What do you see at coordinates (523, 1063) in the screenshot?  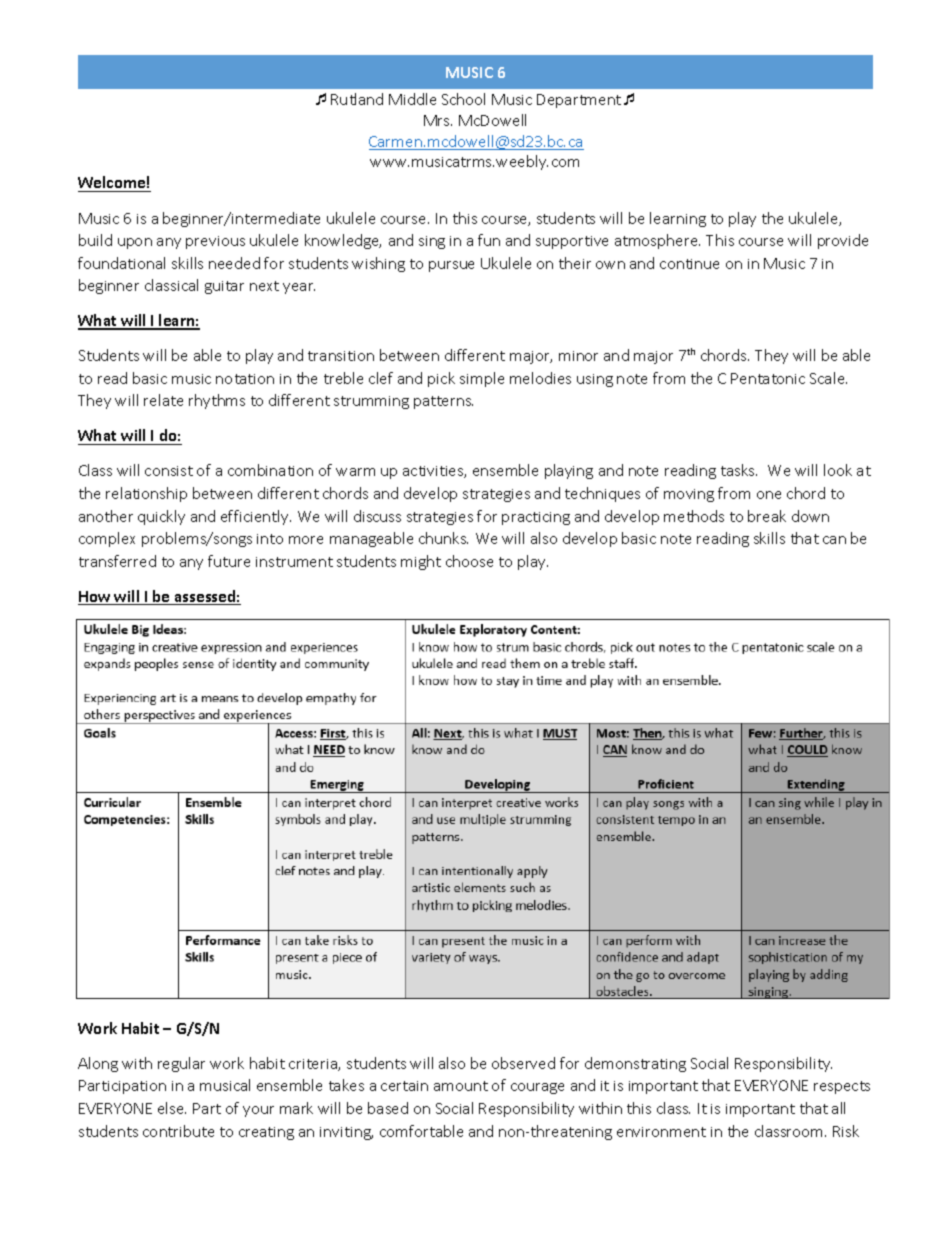 I see `observed` at bounding box center [523, 1063].
